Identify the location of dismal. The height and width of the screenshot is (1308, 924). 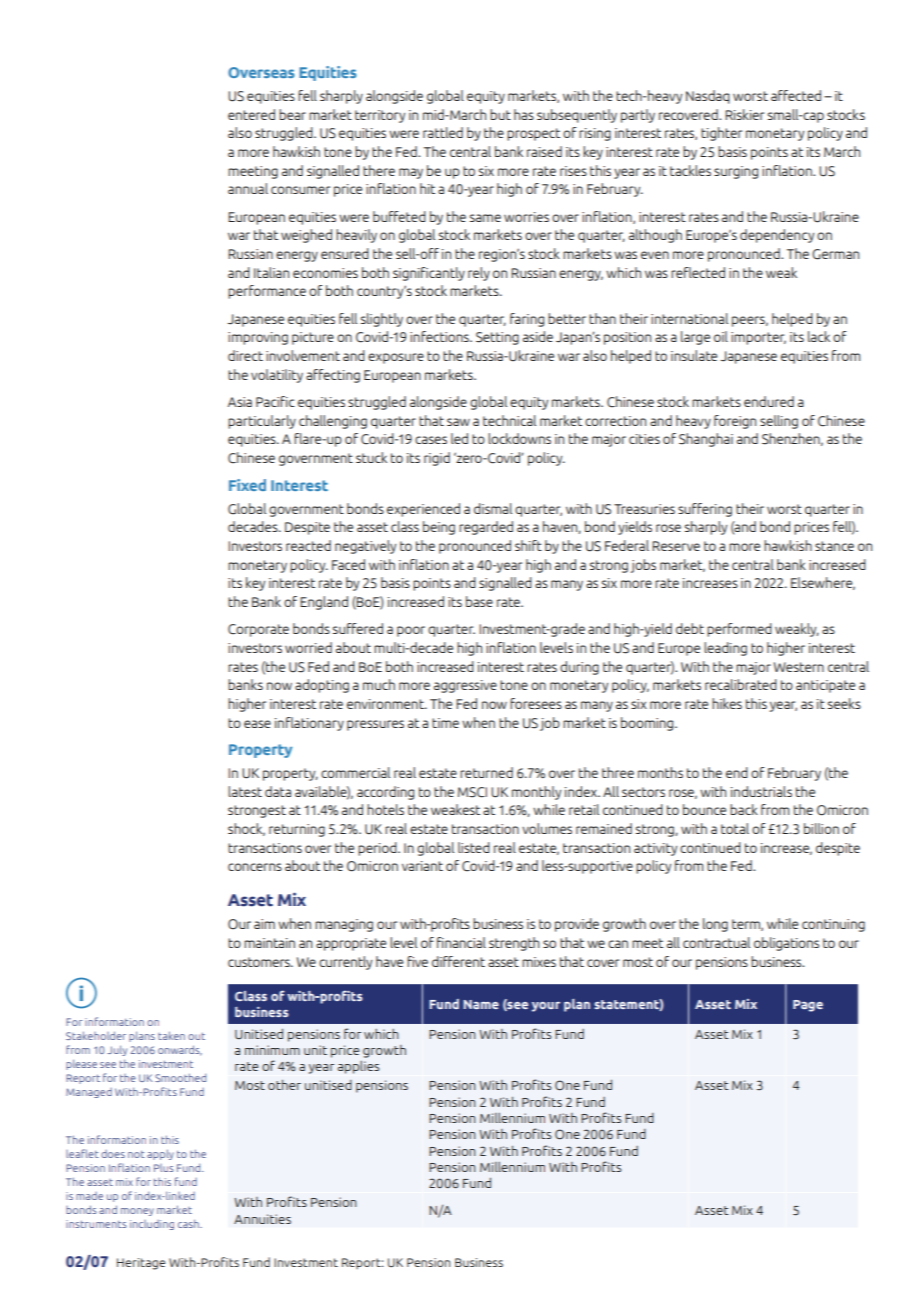
(493, 508).
